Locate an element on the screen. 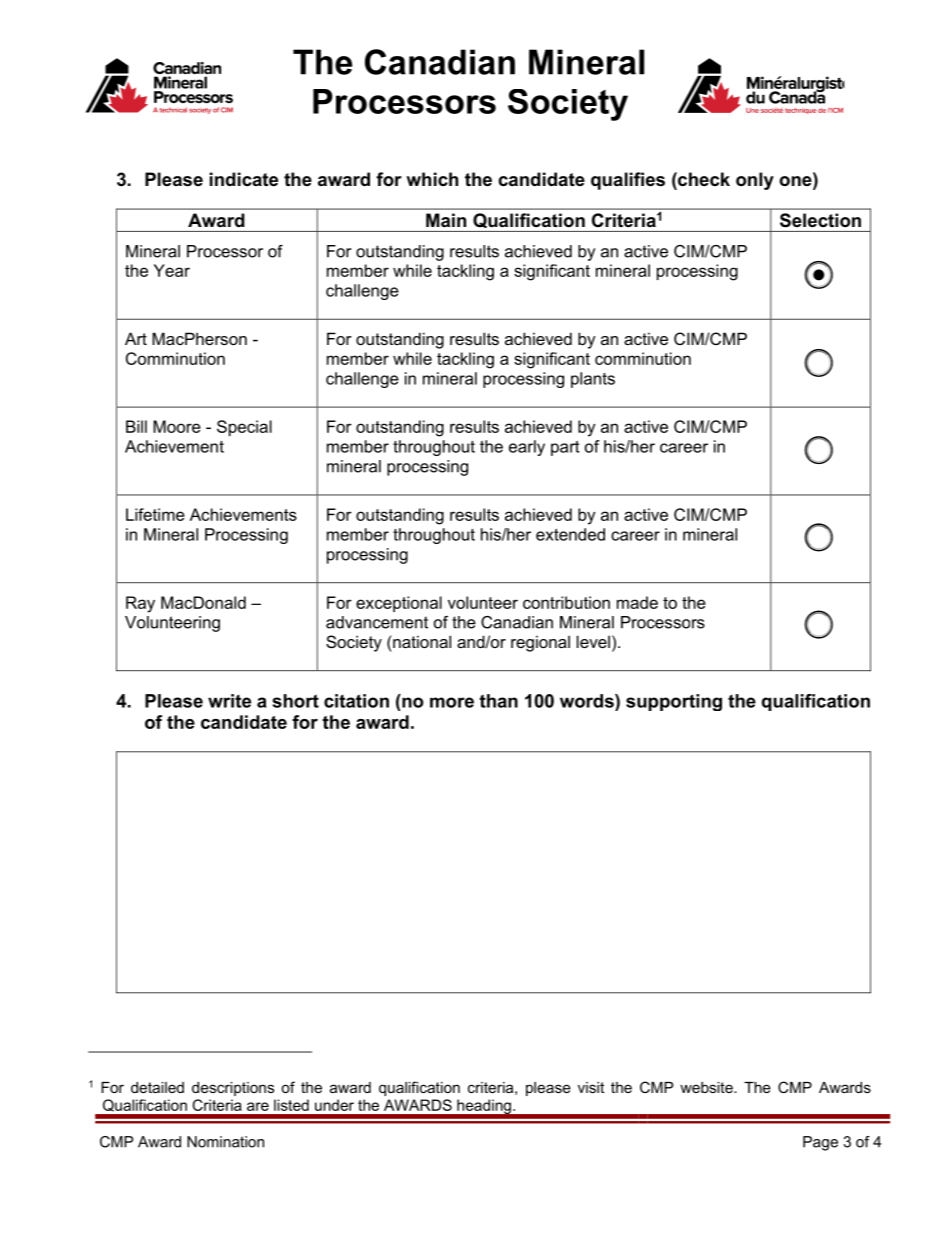 This screenshot has width=952, height=1233. website is located at coordinates (707, 1087).
